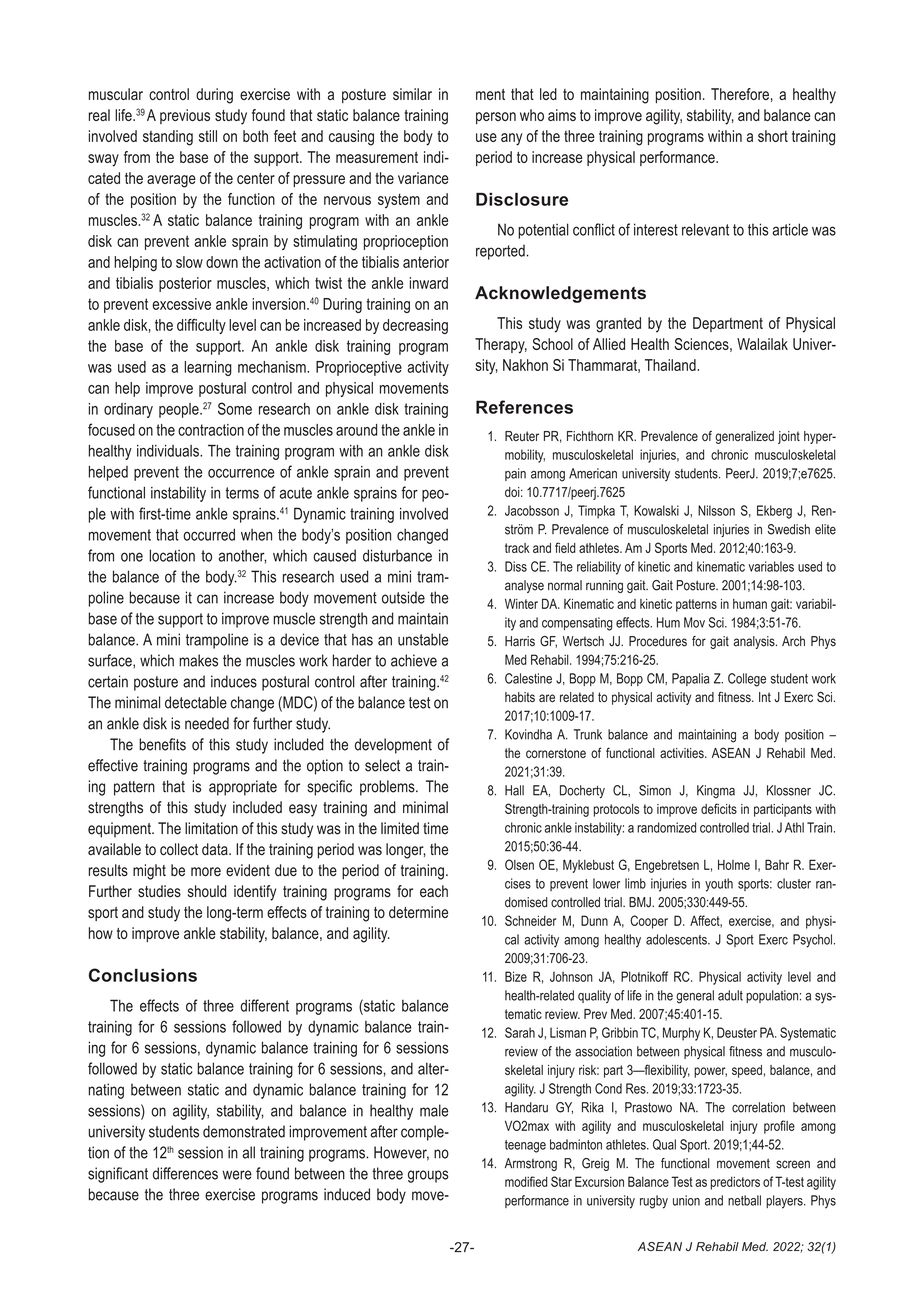 The width and height of the image is (924, 1308). What do you see at coordinates (185, 1173) in the image?
I see `differences` at bounding box center [185, 1173].
